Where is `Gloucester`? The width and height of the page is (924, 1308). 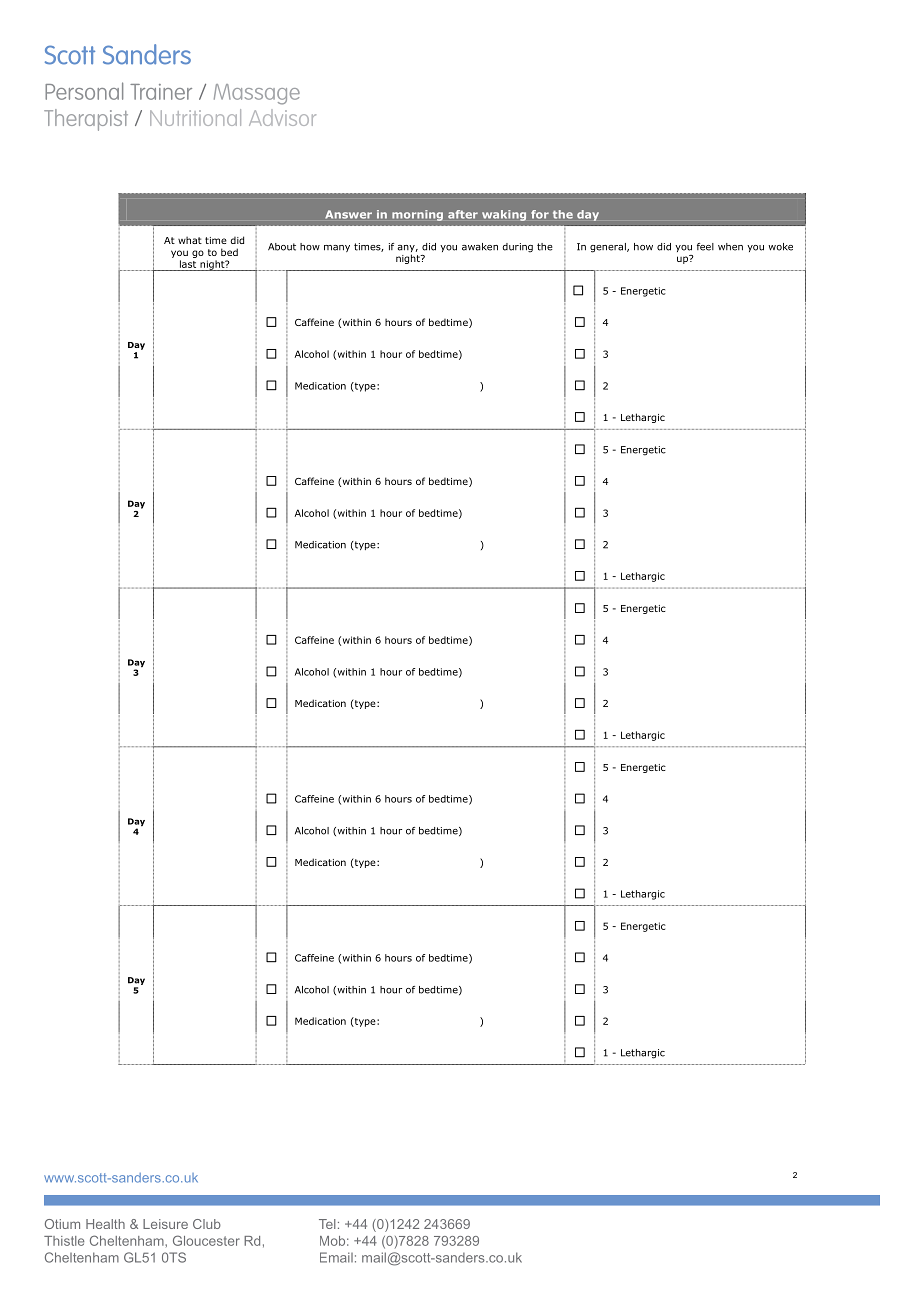 Gloucester is located at coordinates (206, 1240).
